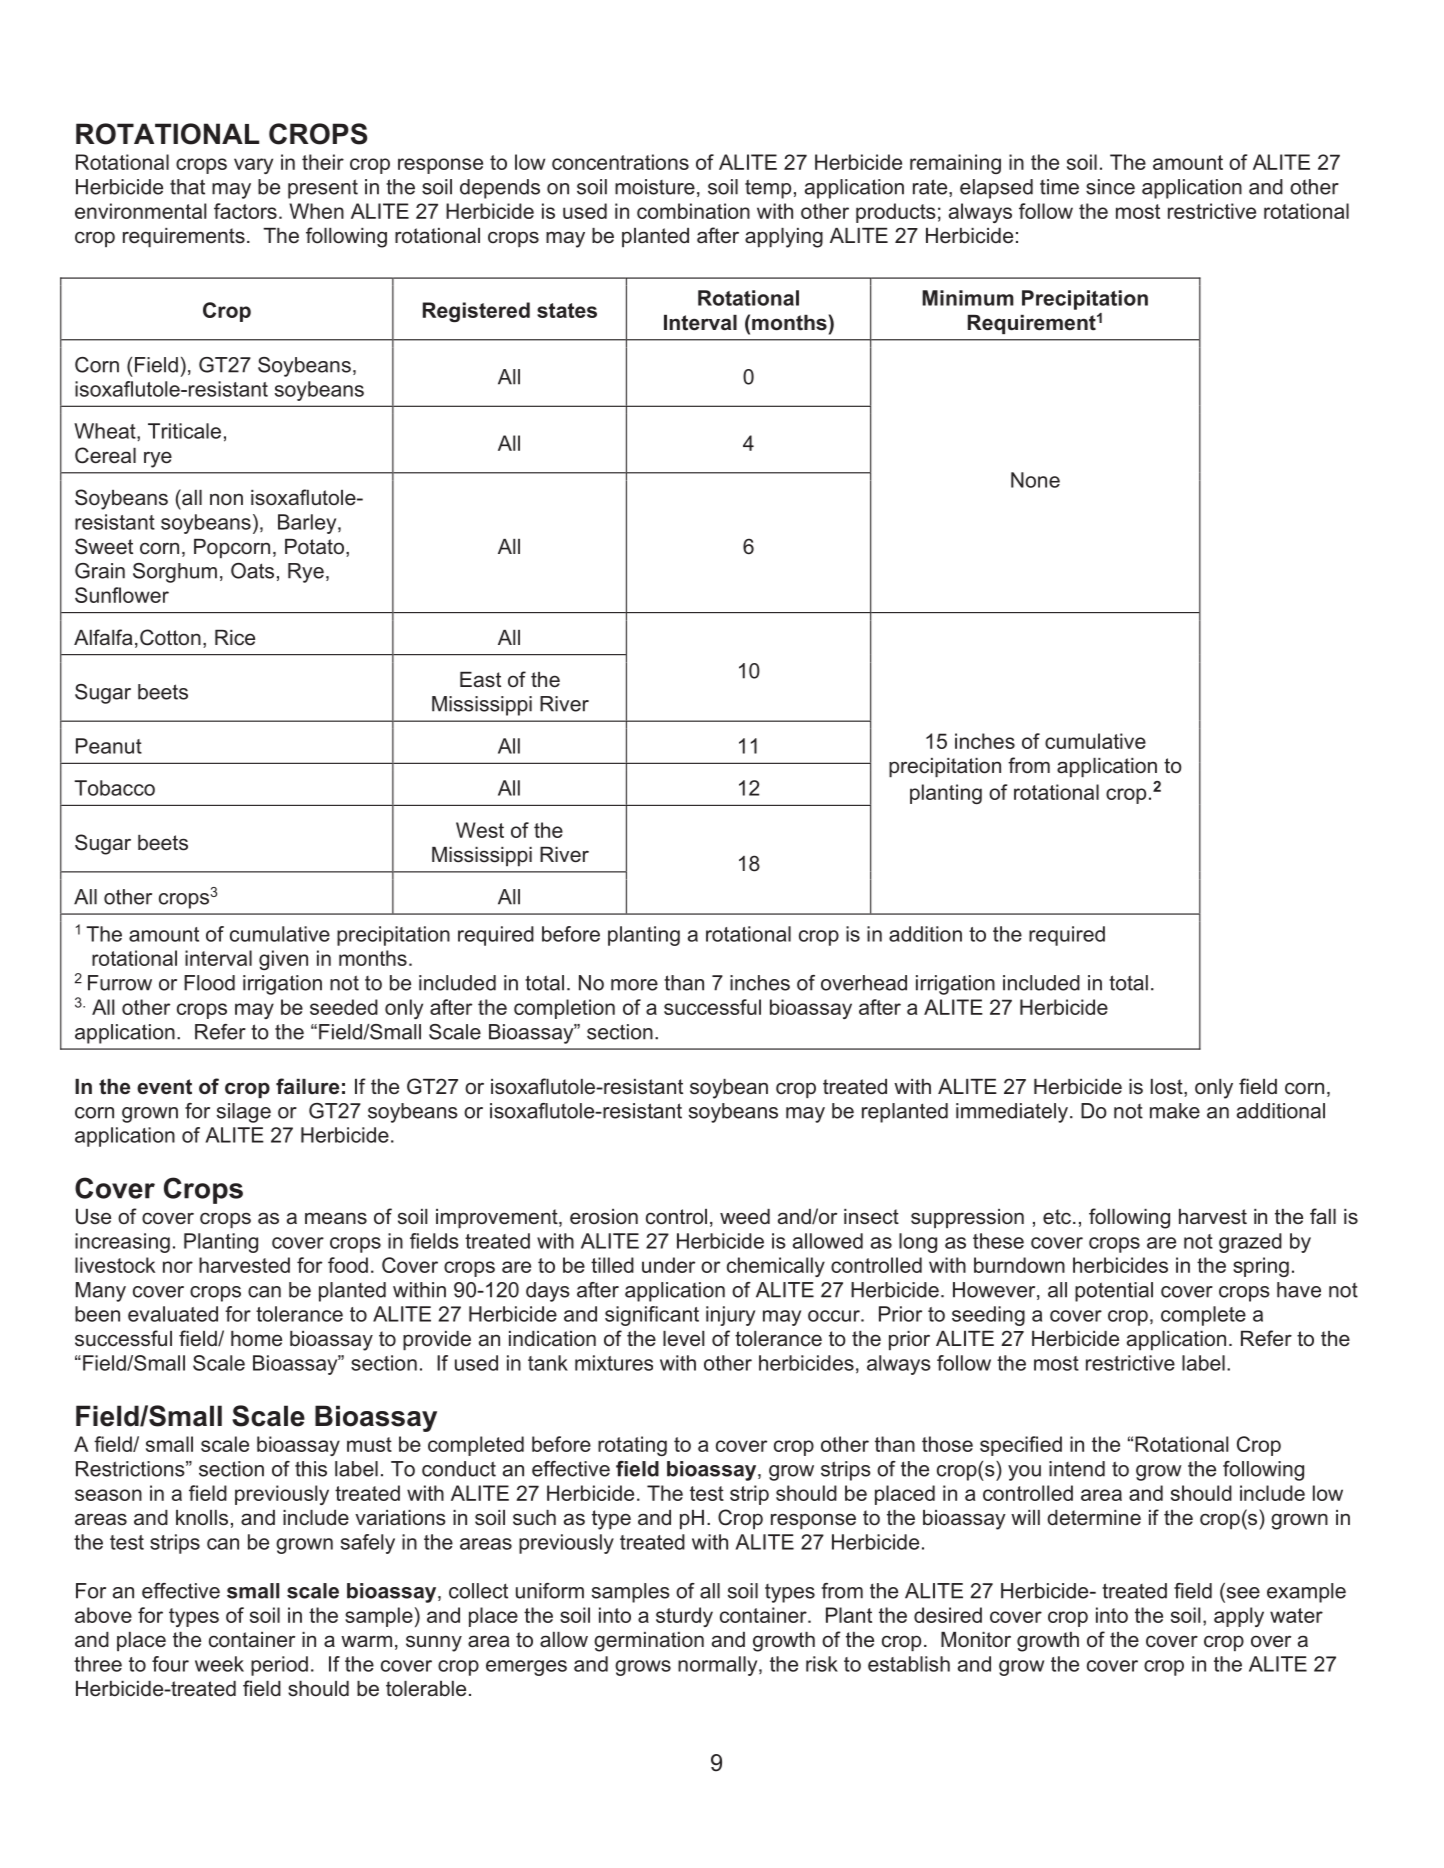 The image size is (1444, 1868). What do you see at coordinates (1296, 1615) in the page?
I see `water` at bounding box center [1296, 1615].
